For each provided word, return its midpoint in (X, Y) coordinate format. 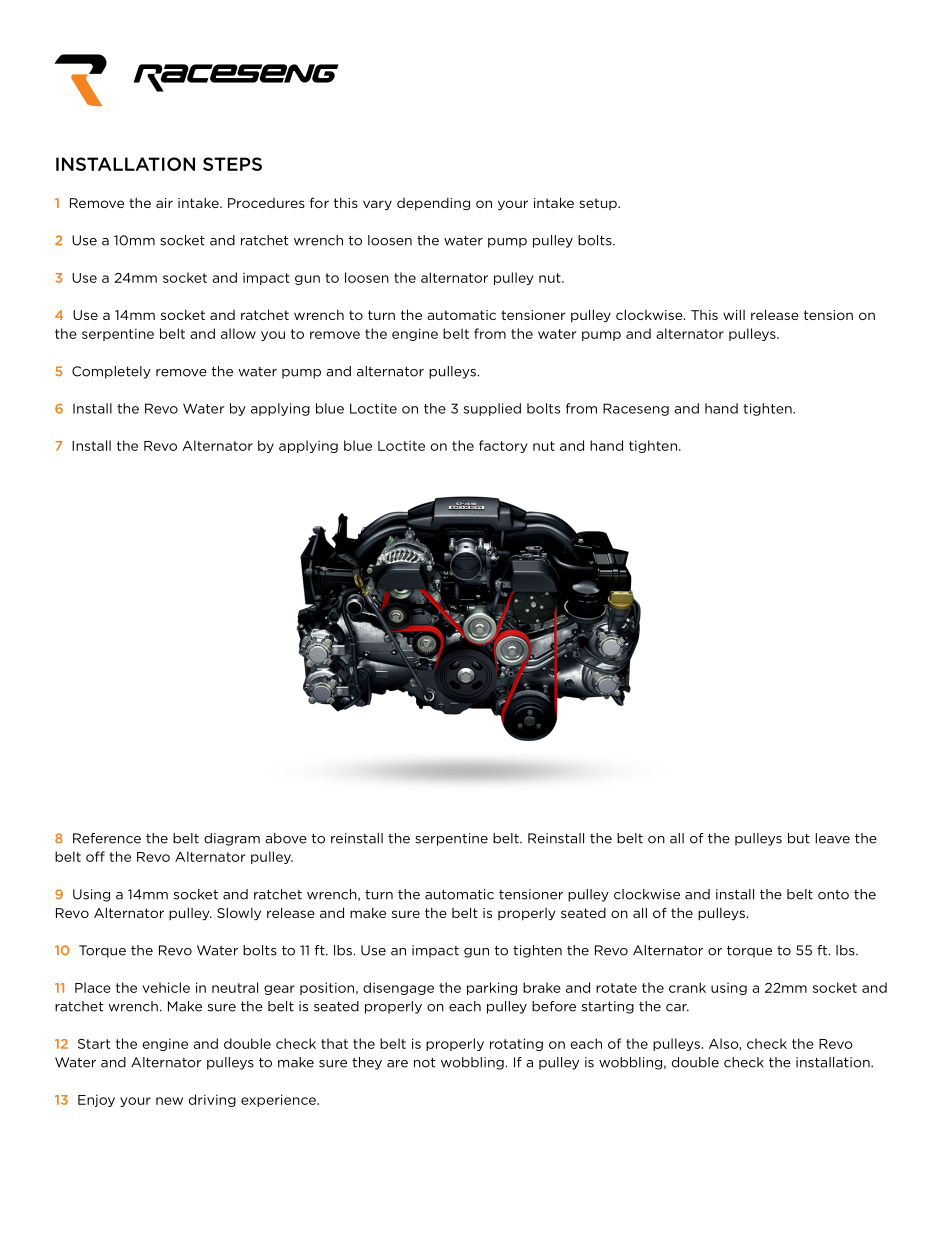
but (799, 838)
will (734, 314)
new (169, 1101)
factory (503, 446)
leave (832, 838)
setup (599, 204)
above (286, 838)
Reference (107, 838)
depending (433, 204)
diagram (232, 839)
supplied (492, 409)
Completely (111, 372)
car (677, 1008)
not (425, 1063)
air (164, 203)
